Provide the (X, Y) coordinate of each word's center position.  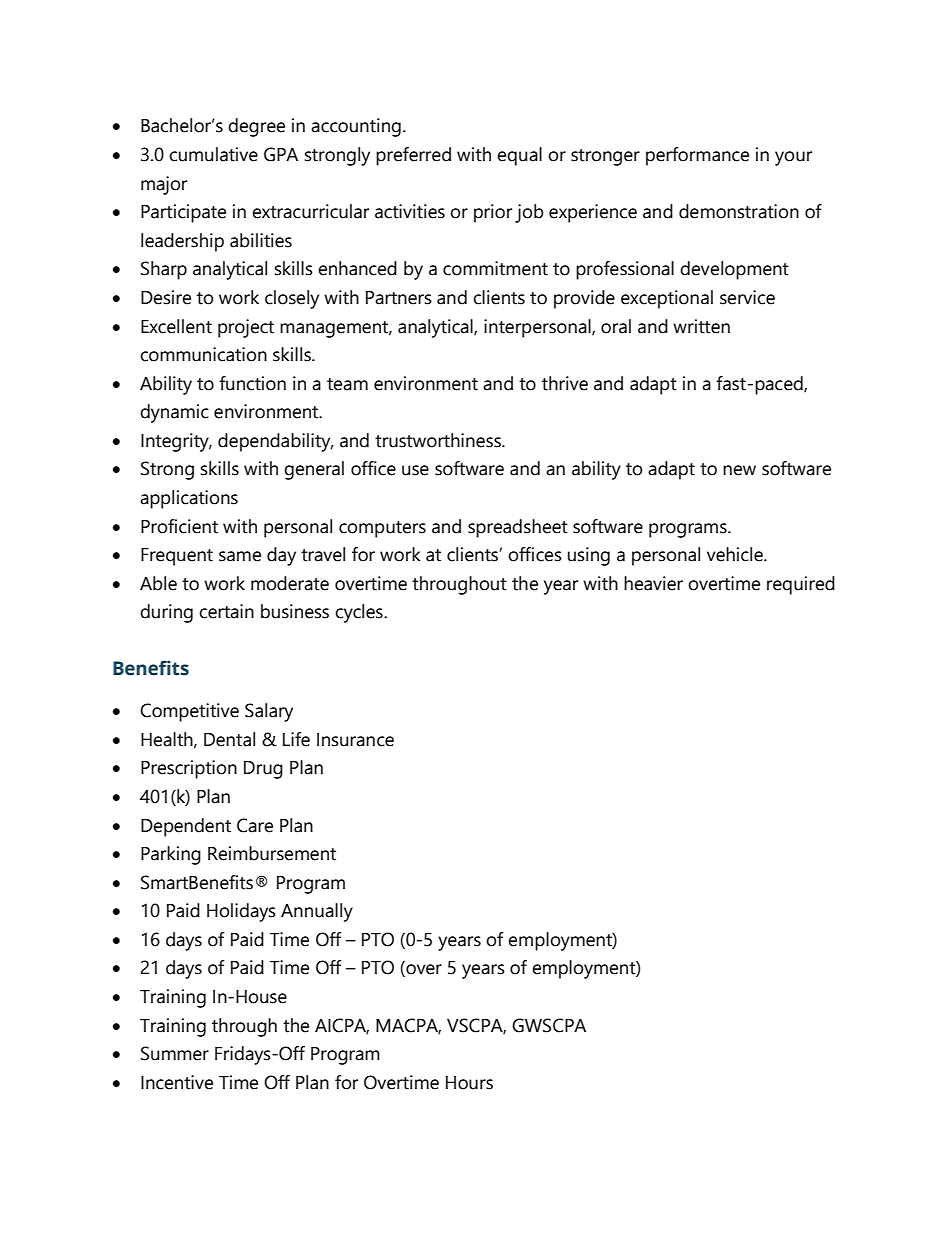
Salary (269, 712)
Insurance (355, 740)
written (701, 326)
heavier (653, 583)
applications (189, 499)
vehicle (736, 554)
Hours (469, 1083)
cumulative (213, 154)
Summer (175, 1053)
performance (697, 156)
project (246, 328)
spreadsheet (518, 528)
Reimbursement (272, 853)
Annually (317, 912)
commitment (495, 268)
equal (519, 156)
